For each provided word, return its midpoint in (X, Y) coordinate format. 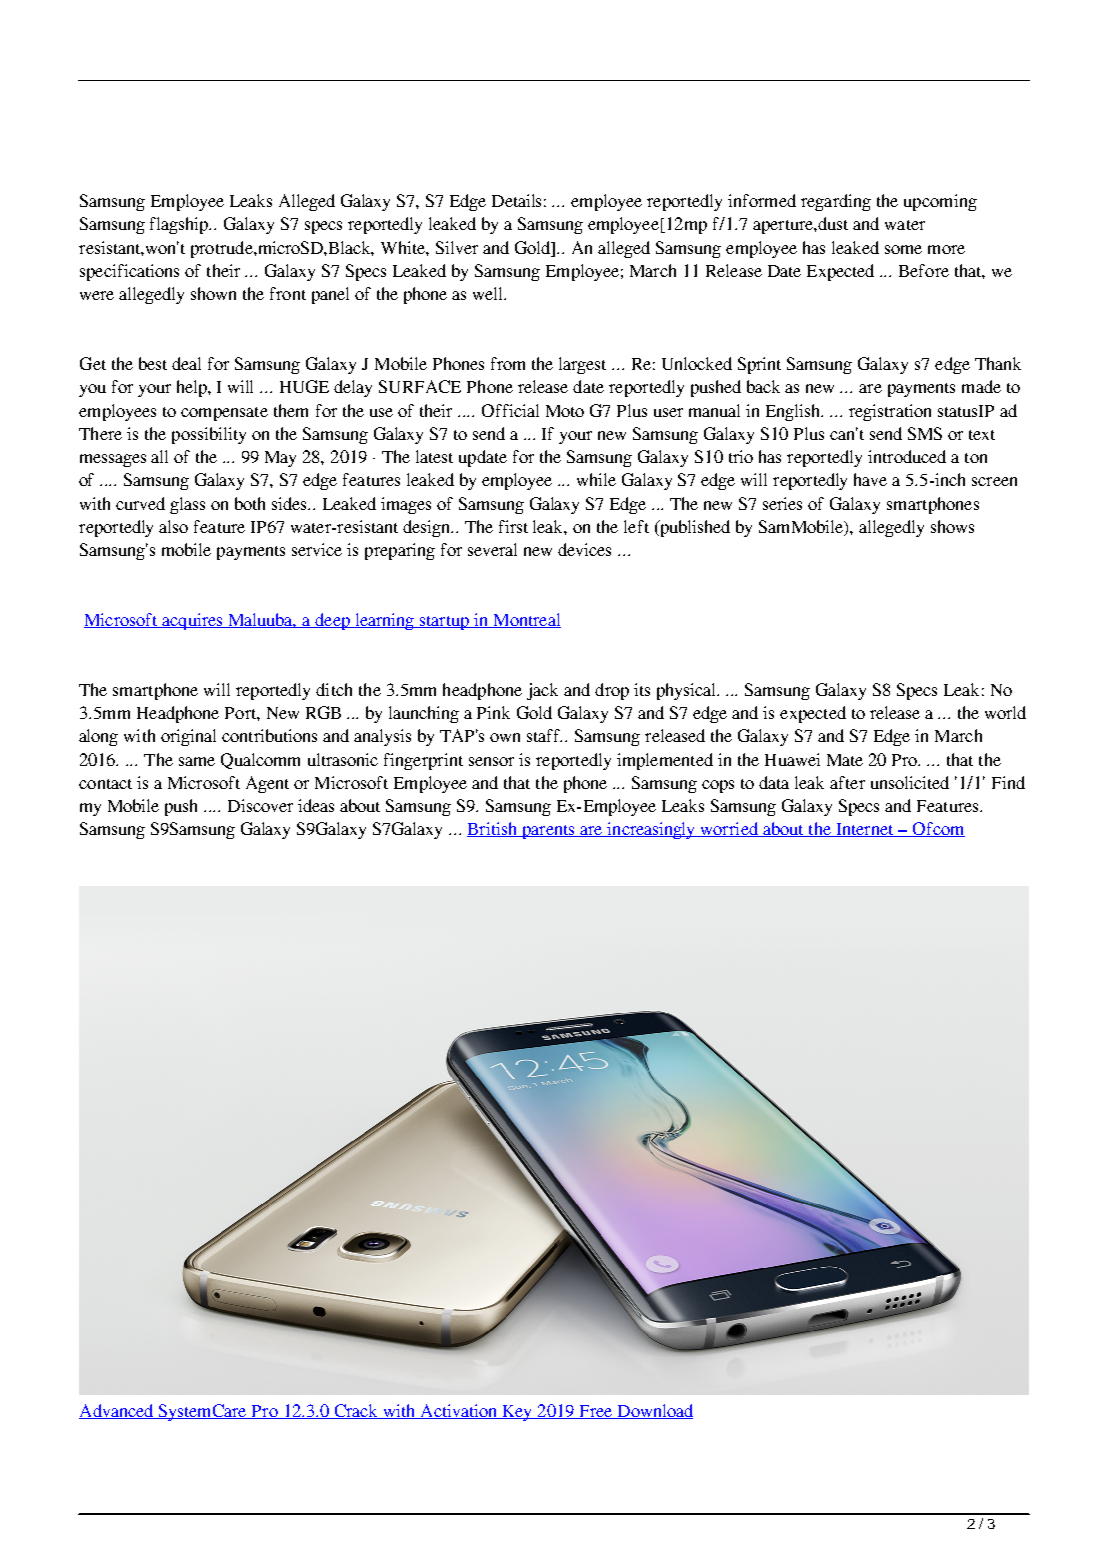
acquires (192, 621)
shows (952, 526)
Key (517, 1413)
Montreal (526, 620)
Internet (865, 830)
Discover (260, 805)
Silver (457, 247)
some (903, 249)
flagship (180, 225)
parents (548, 832)
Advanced (117, 1411)
